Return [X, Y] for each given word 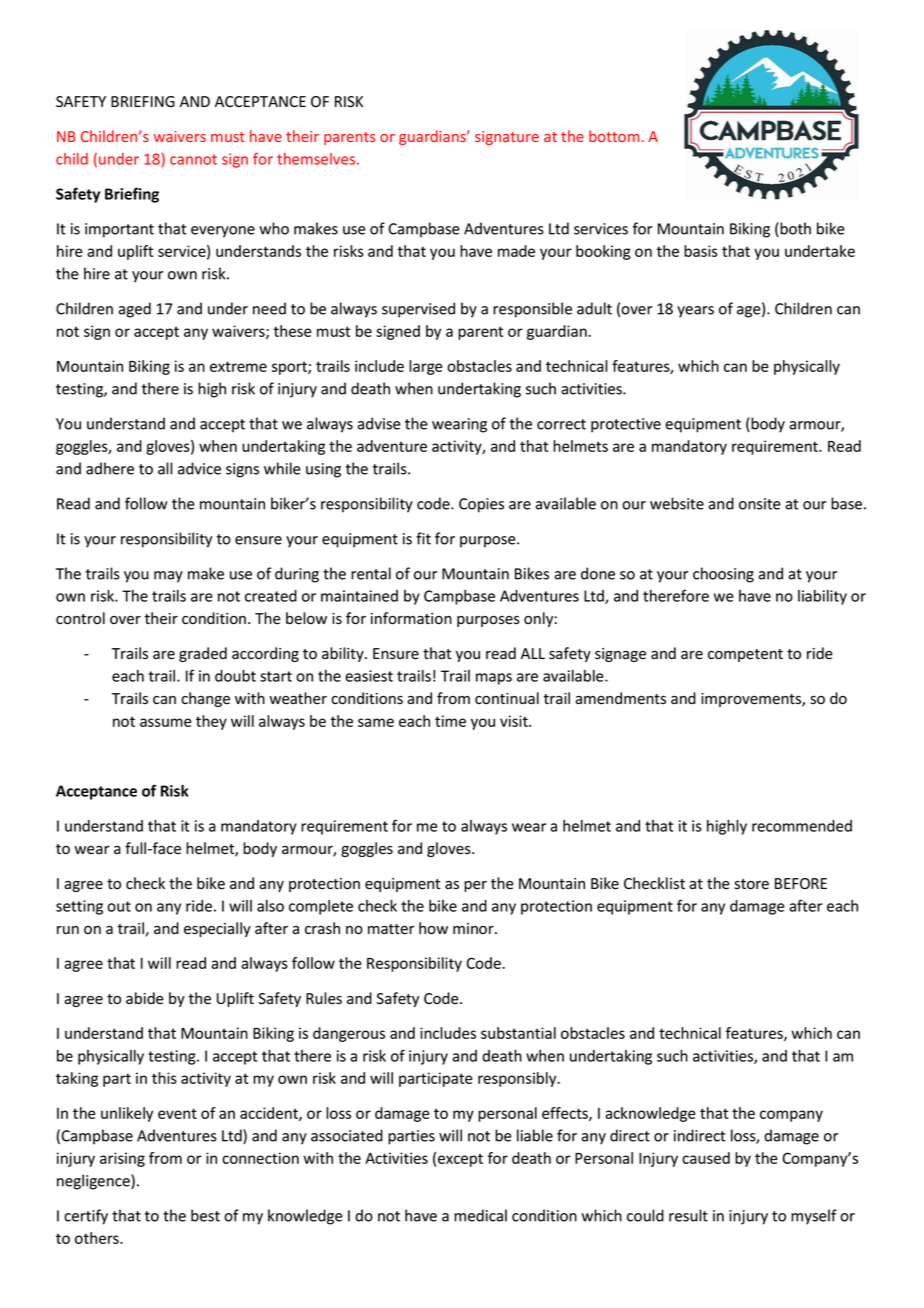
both [794, 229]
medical [480, 1215]
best [205, 1215]
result [688, 1215]
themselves [317, 159]
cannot [193, 159]
